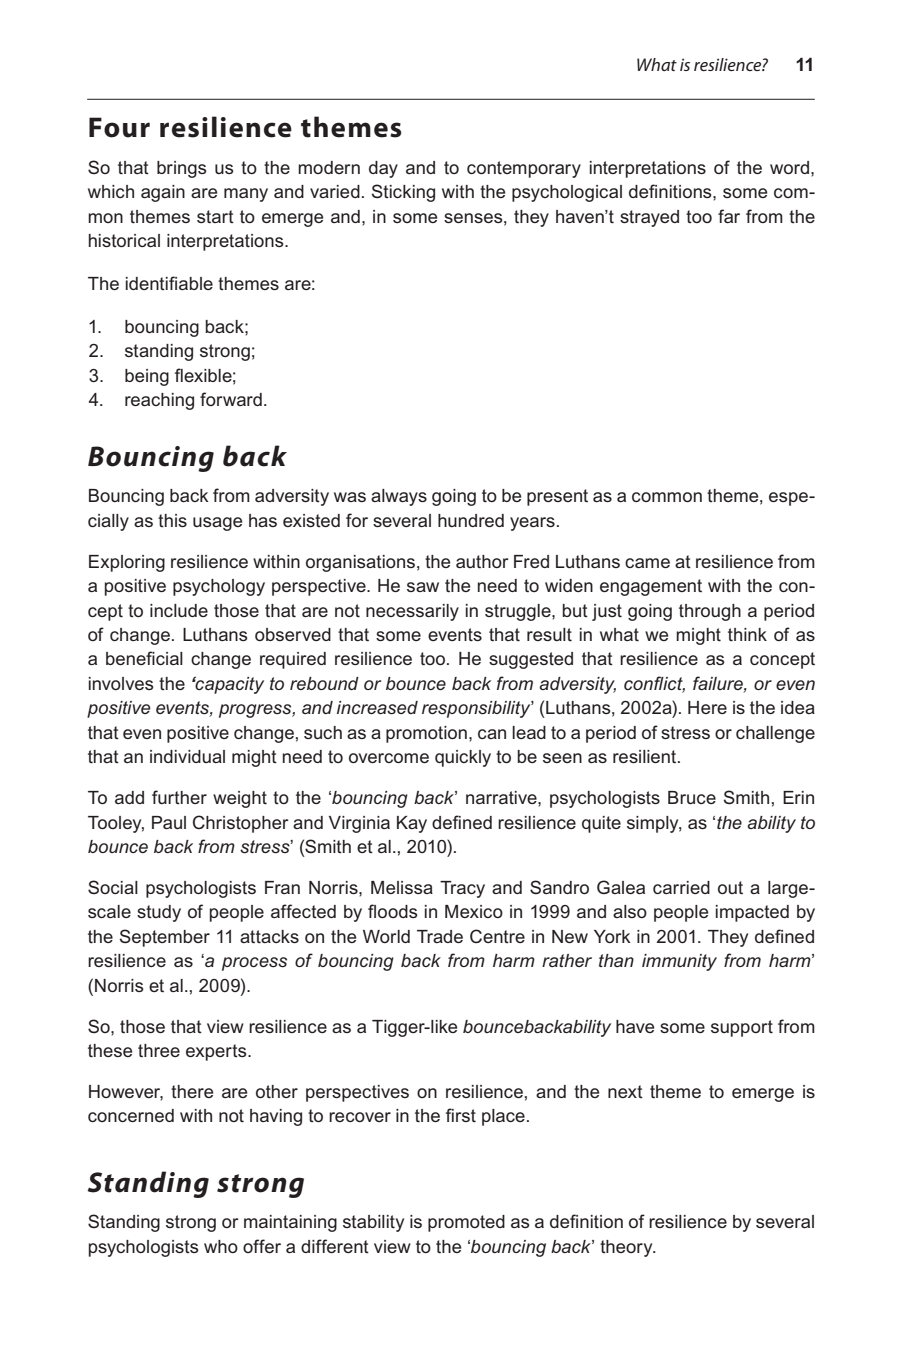 Image resolution: width=902 pixels, height=1353 pixels. Describe the element at coordinates (403, 193) in the document. I see `Sticking` at that location.
